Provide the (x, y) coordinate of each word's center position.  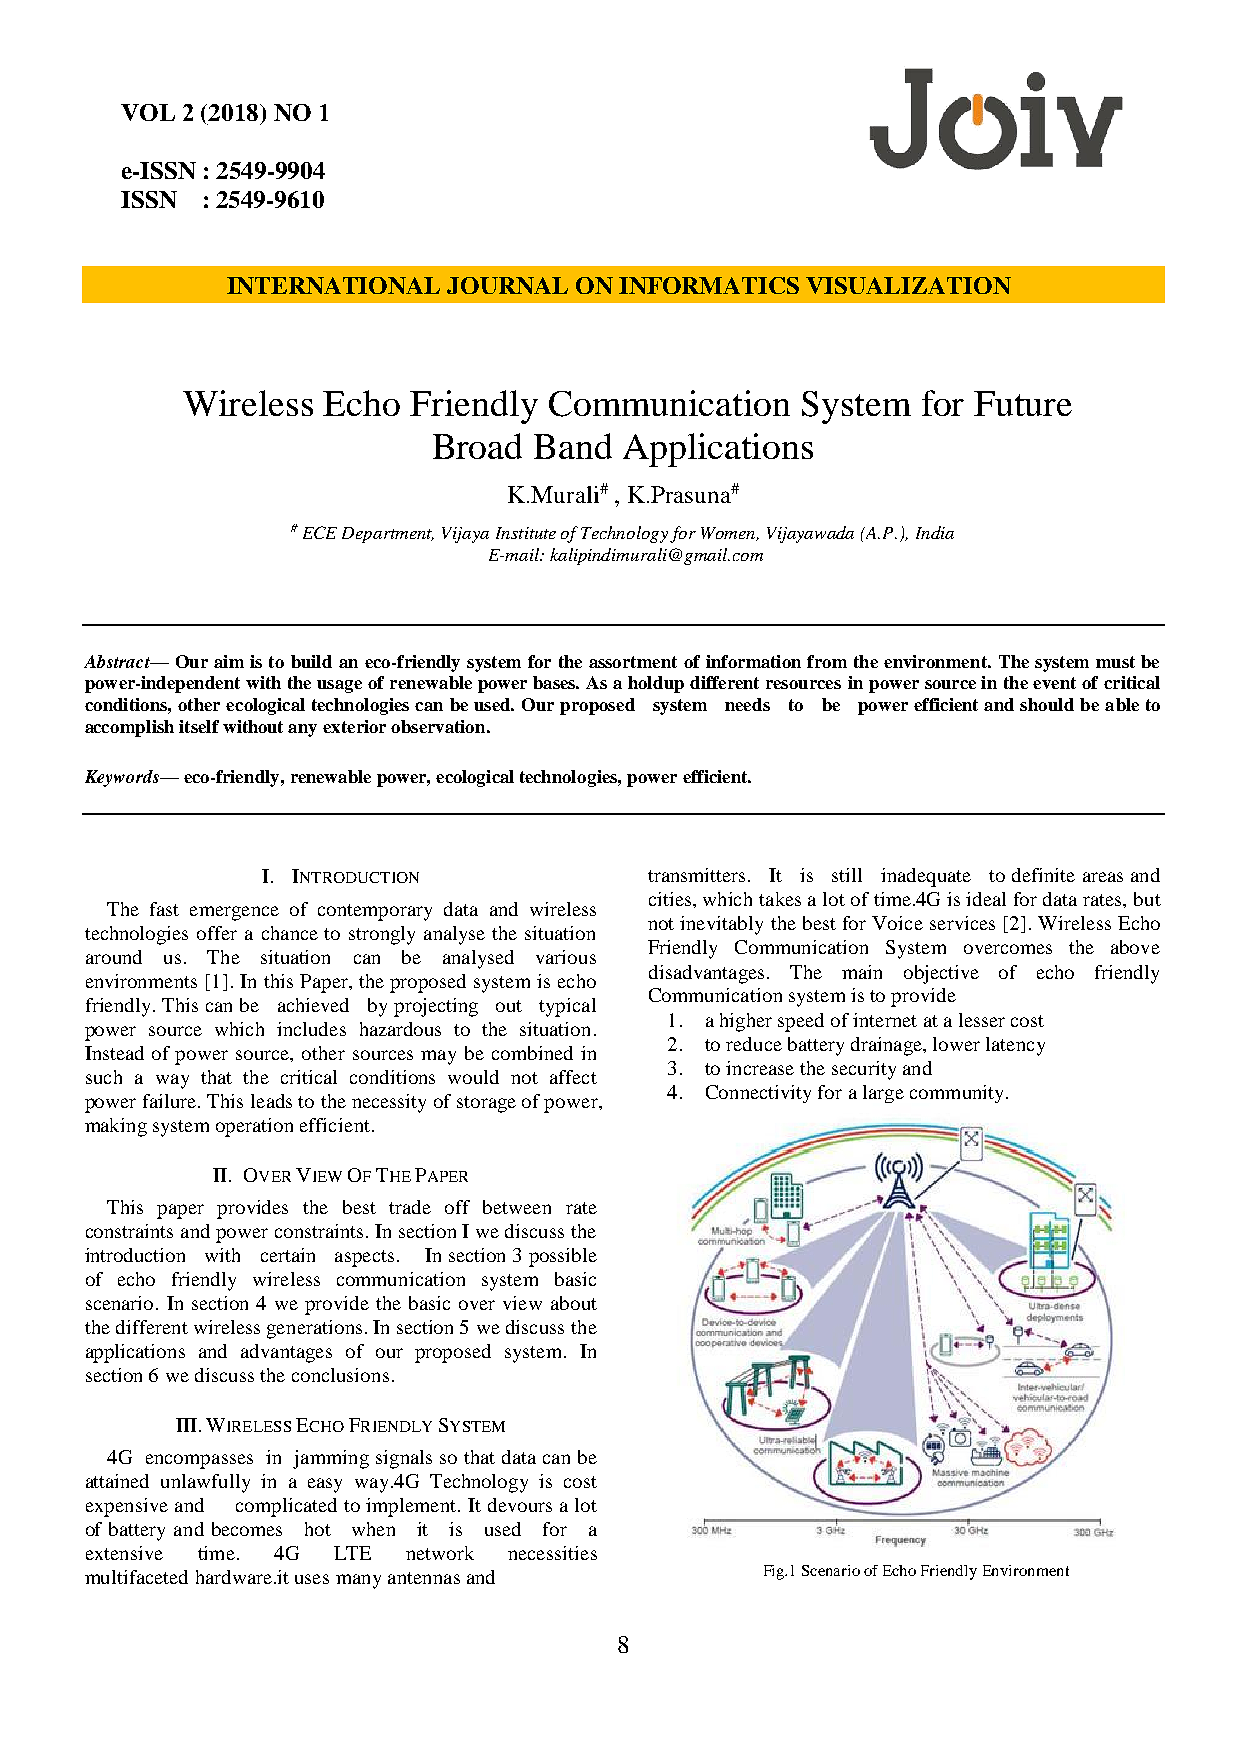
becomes (247, 1529)
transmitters (696, 875)
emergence (234, 913)
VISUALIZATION (908, 285)
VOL (148, 112)
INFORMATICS (709, 285)
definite (1043, 875)
